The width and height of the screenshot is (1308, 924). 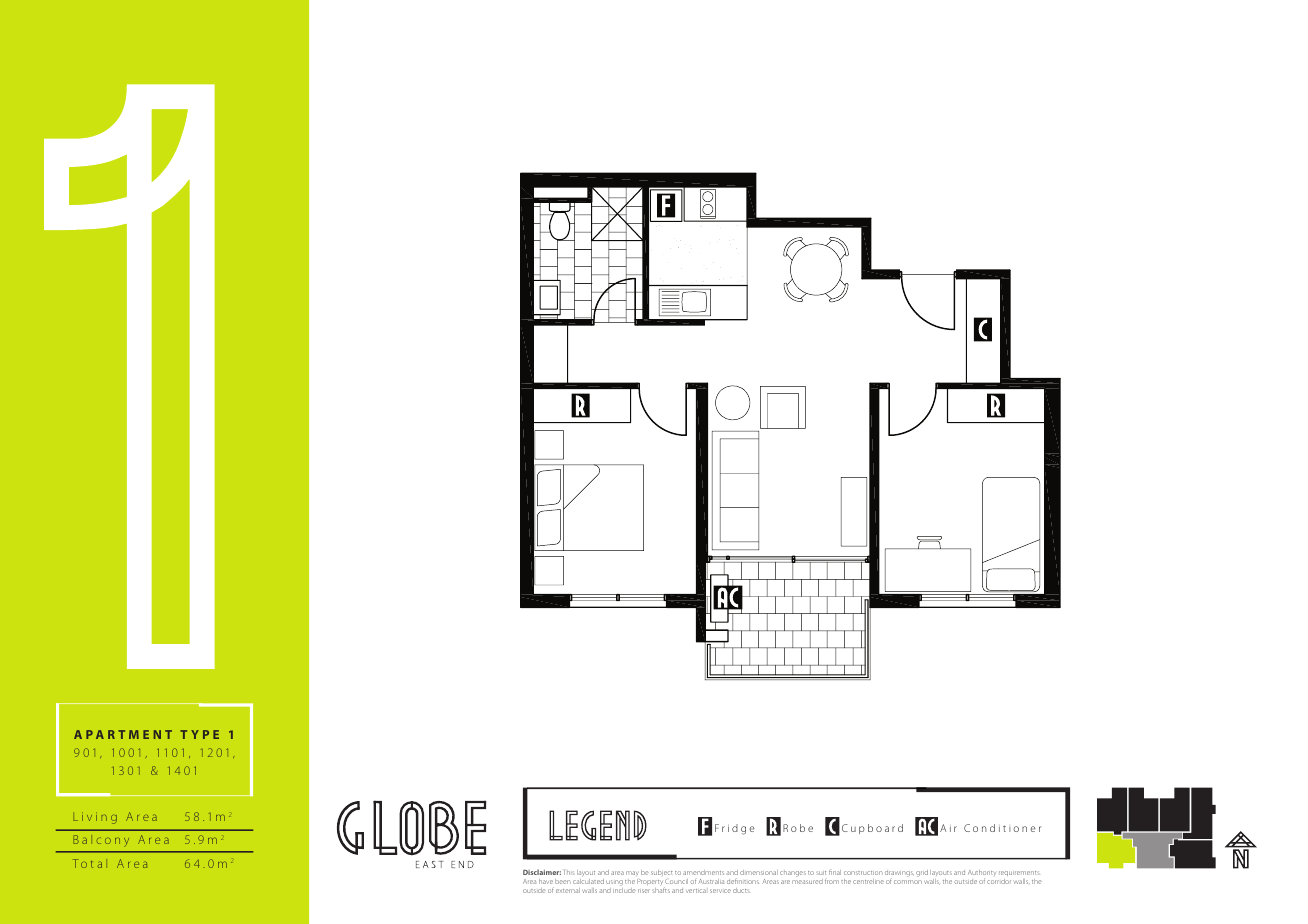 I want to click on Air, so click(x=948, y=828).
